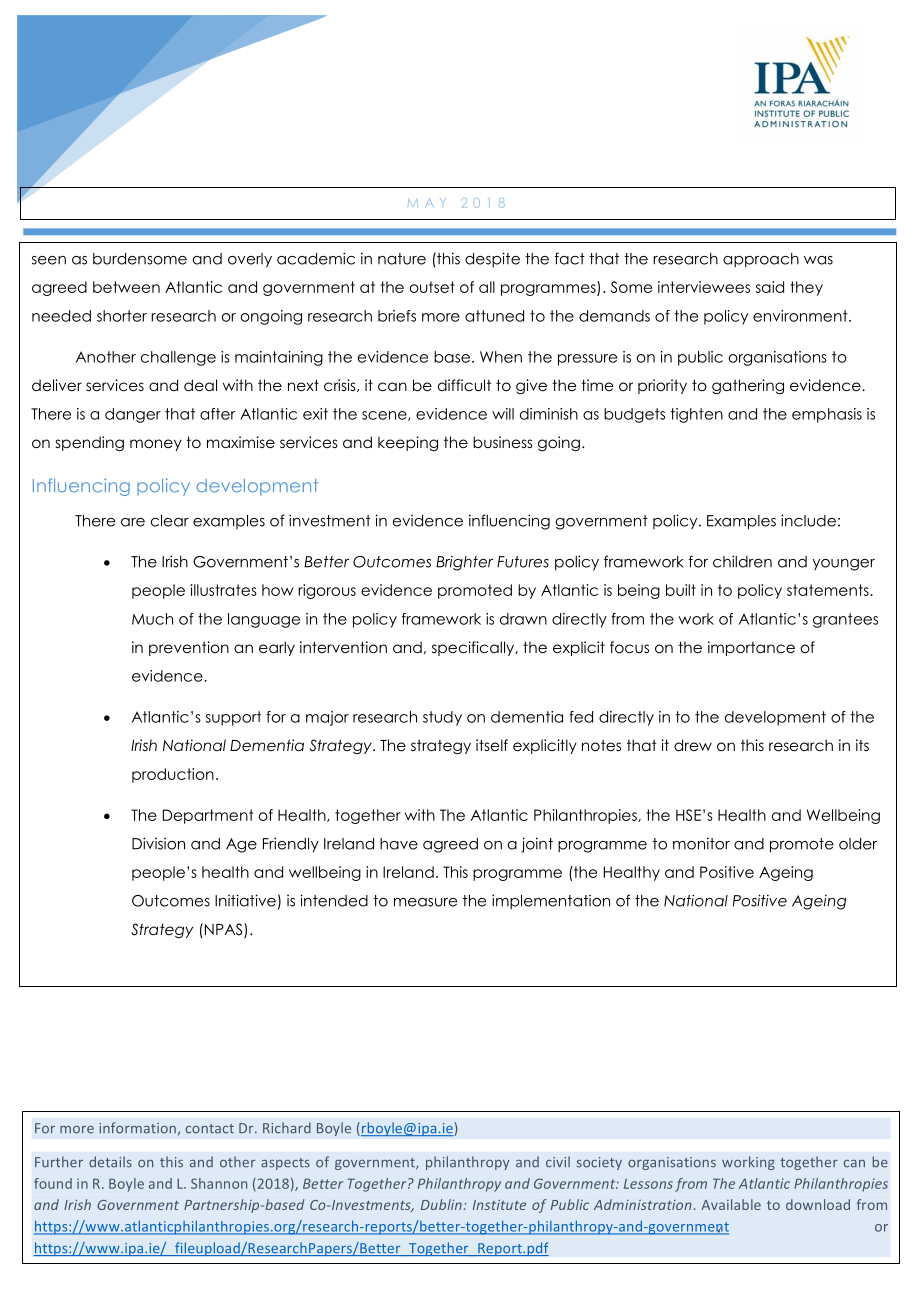 The width and height of the screenshot is (924, 1308). I want to click on children, so click(742, 561).
